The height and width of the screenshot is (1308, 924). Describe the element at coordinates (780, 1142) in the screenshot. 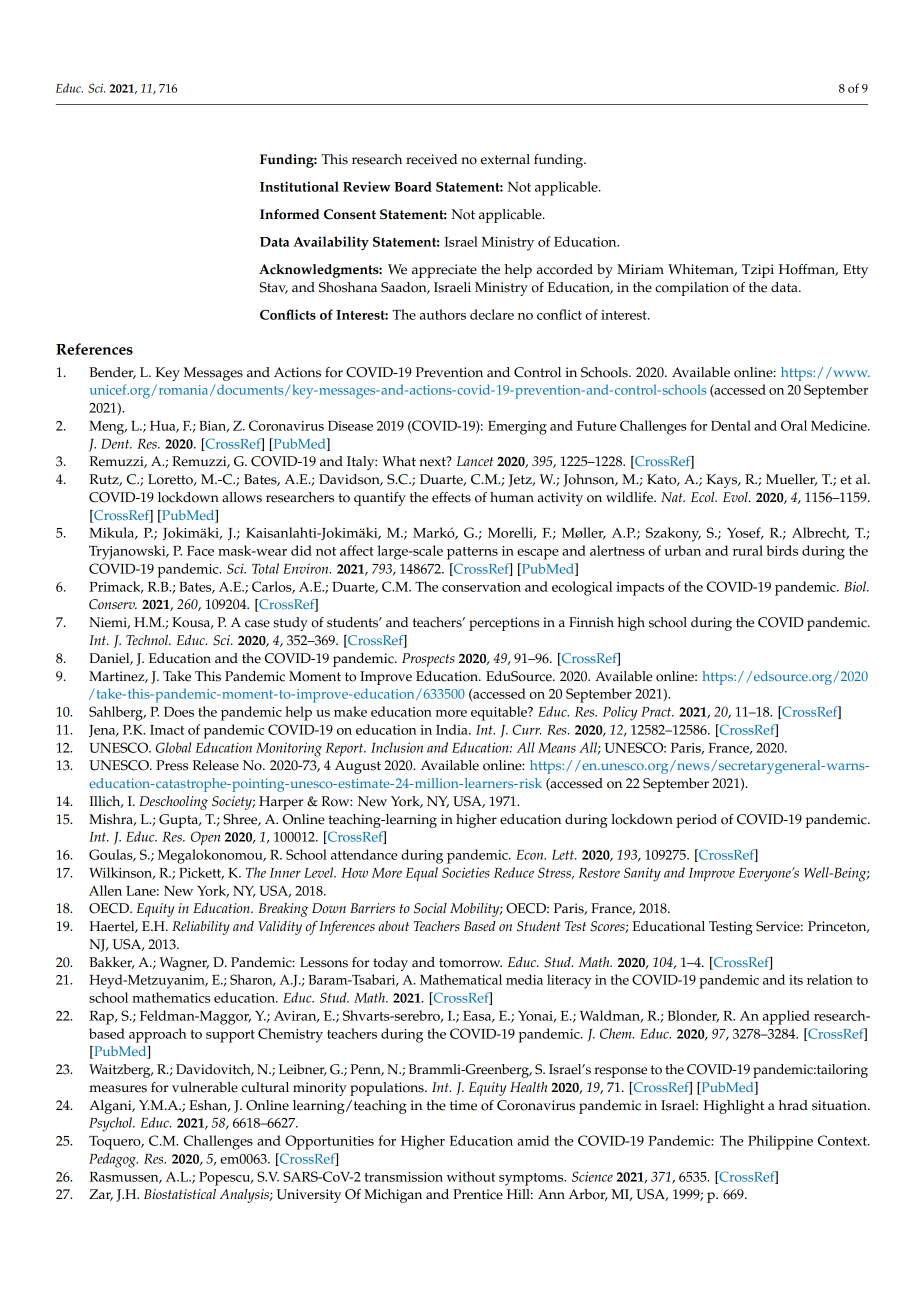

I see `Philippine` at that location.
